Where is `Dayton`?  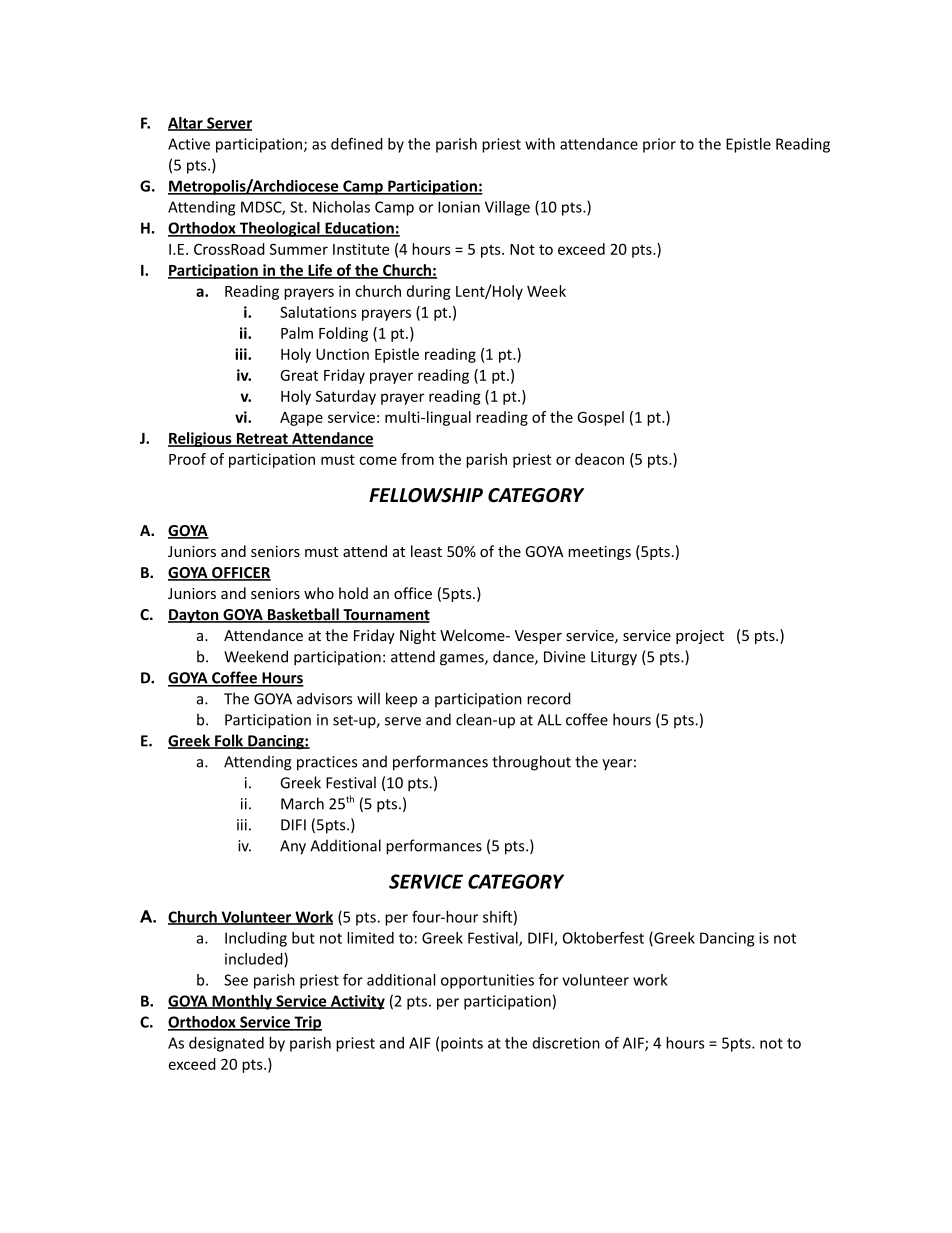
Dayton is located at coordinates (194, 616).
